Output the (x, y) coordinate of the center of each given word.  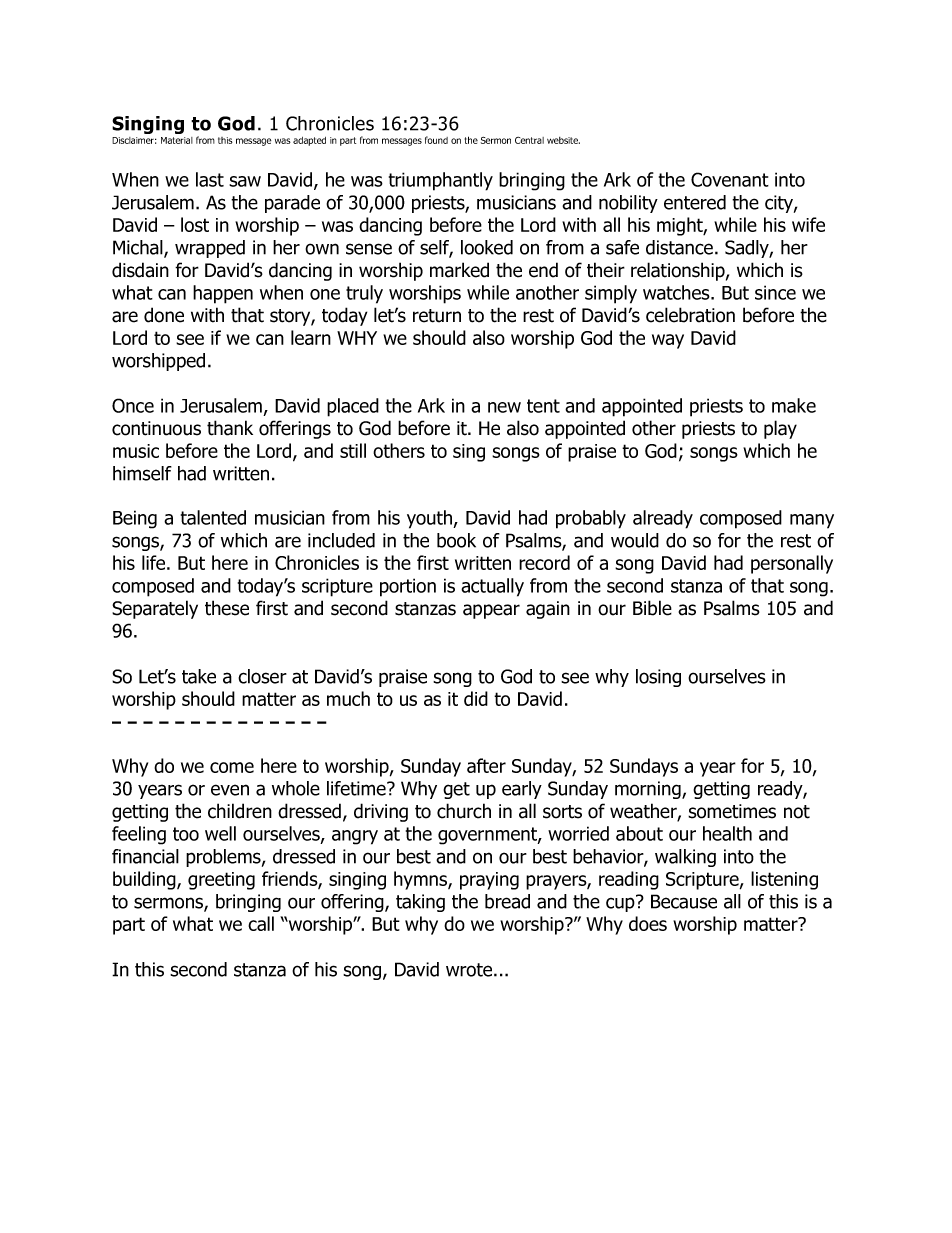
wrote (470, 970)
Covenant (730, 179)
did (476, 698)
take (199, 676)
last (210, 179)
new (504, 407)
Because (684, 901)
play (780, 429)
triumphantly (441, 181)
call (261, 923)
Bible (652, 608)
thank (230, 428)
